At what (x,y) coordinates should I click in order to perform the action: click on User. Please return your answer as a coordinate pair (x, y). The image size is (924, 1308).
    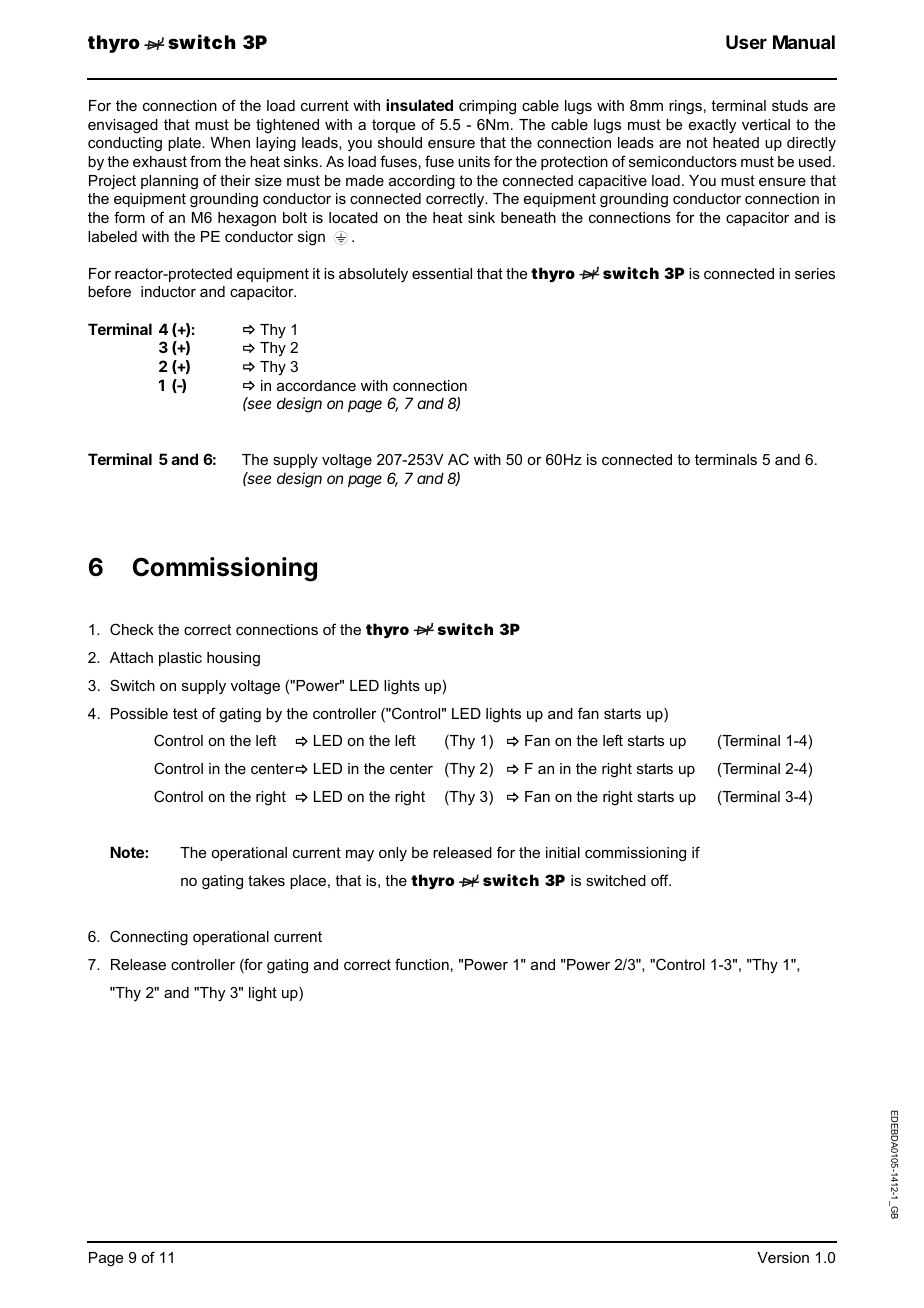
    Looking at the image, I should click on (746, 42).
